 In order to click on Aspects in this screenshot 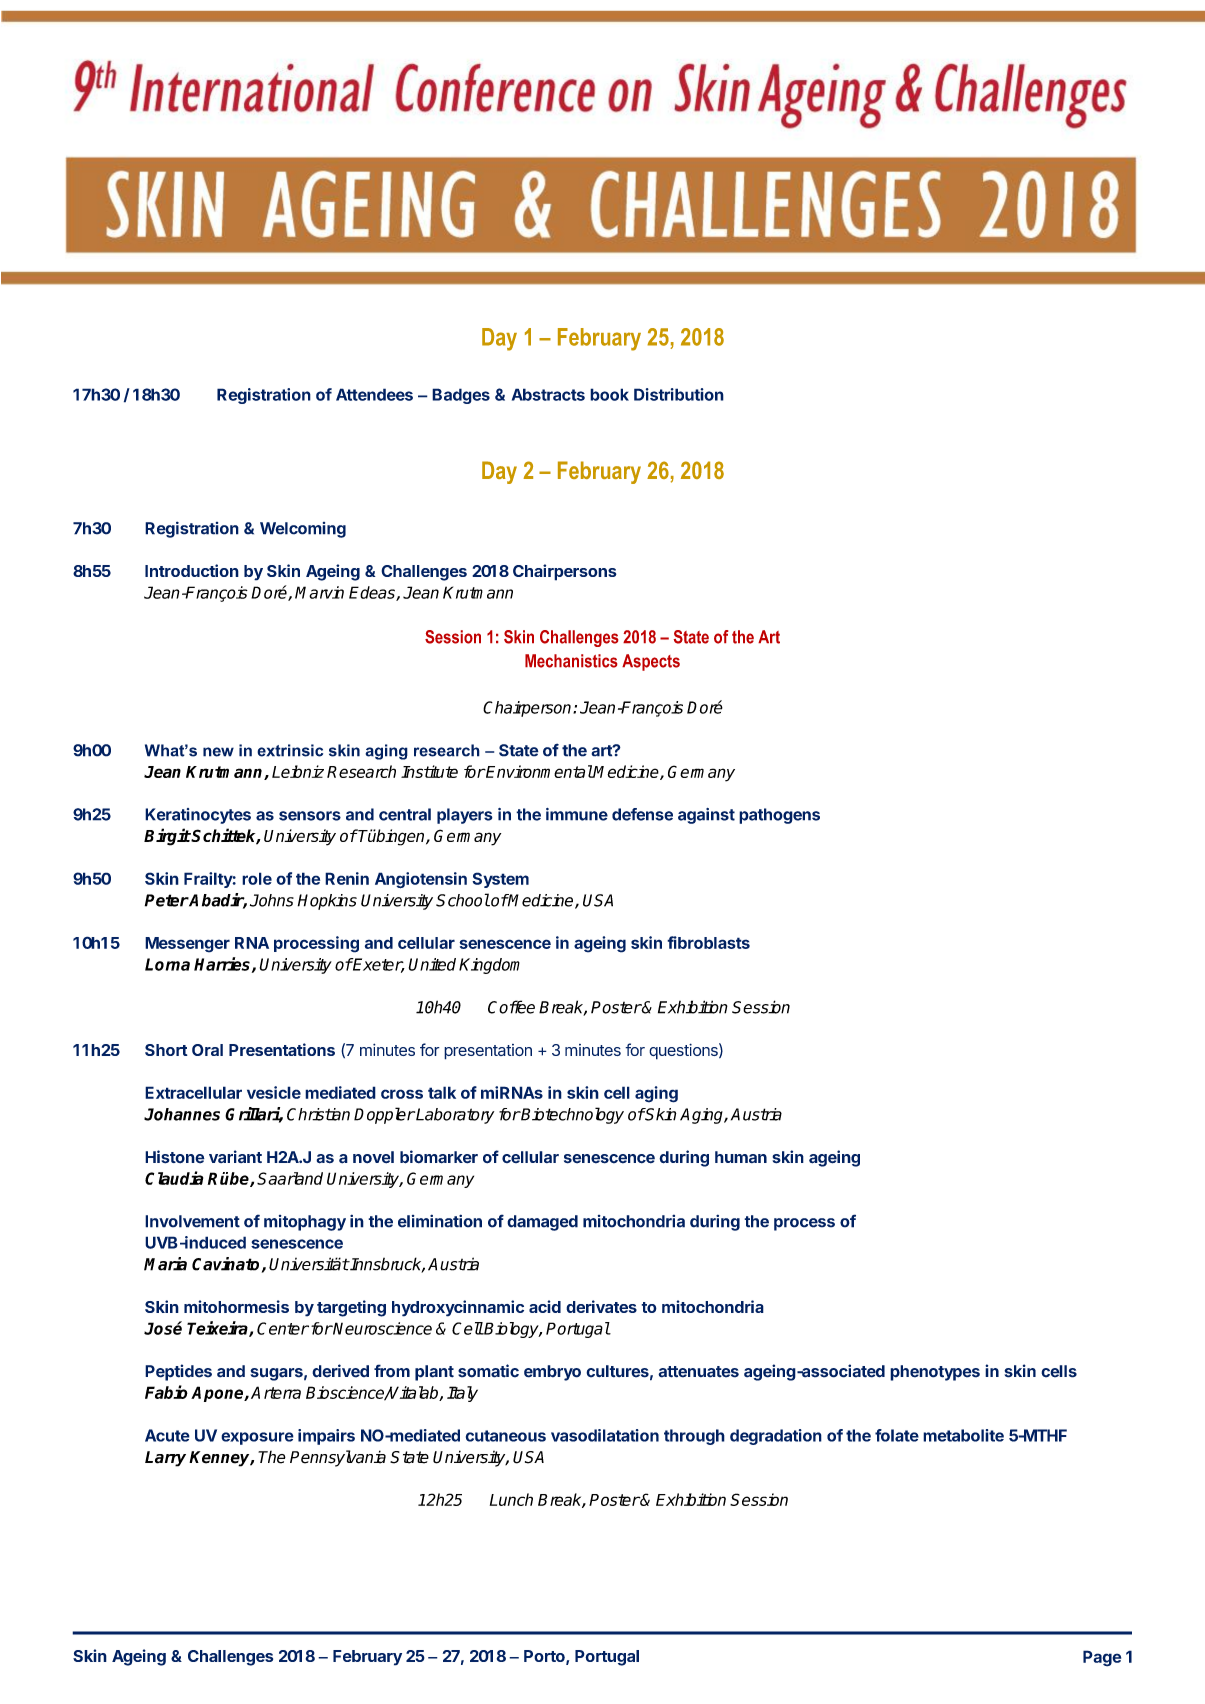, I will do `click(651, 662)`.
